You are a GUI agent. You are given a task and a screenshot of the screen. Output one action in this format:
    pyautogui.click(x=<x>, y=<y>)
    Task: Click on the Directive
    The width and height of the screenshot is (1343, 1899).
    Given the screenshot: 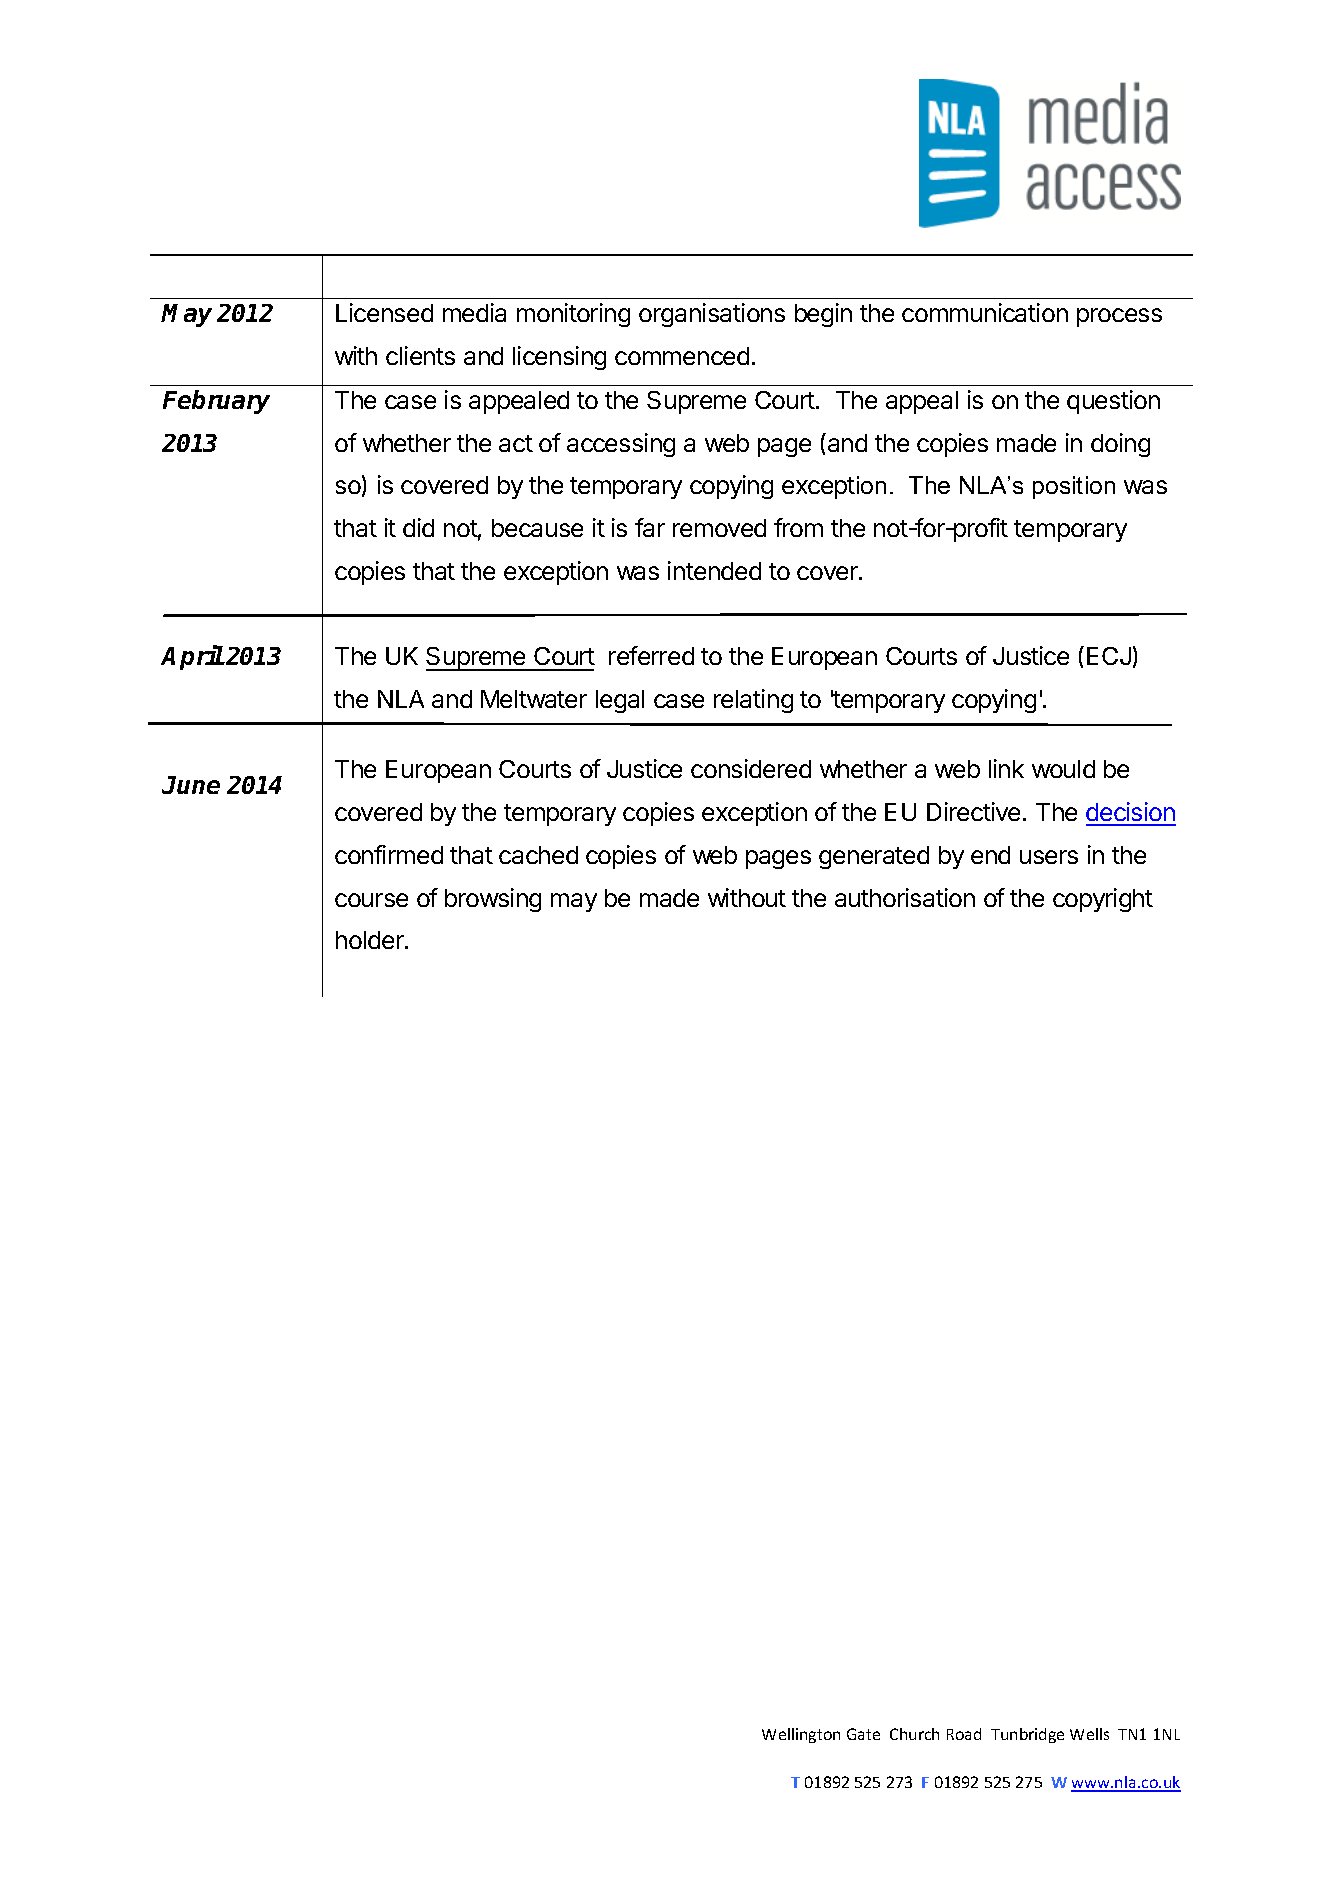 What is the action you would take?
    pyautogui.click(x=973, y=811)
